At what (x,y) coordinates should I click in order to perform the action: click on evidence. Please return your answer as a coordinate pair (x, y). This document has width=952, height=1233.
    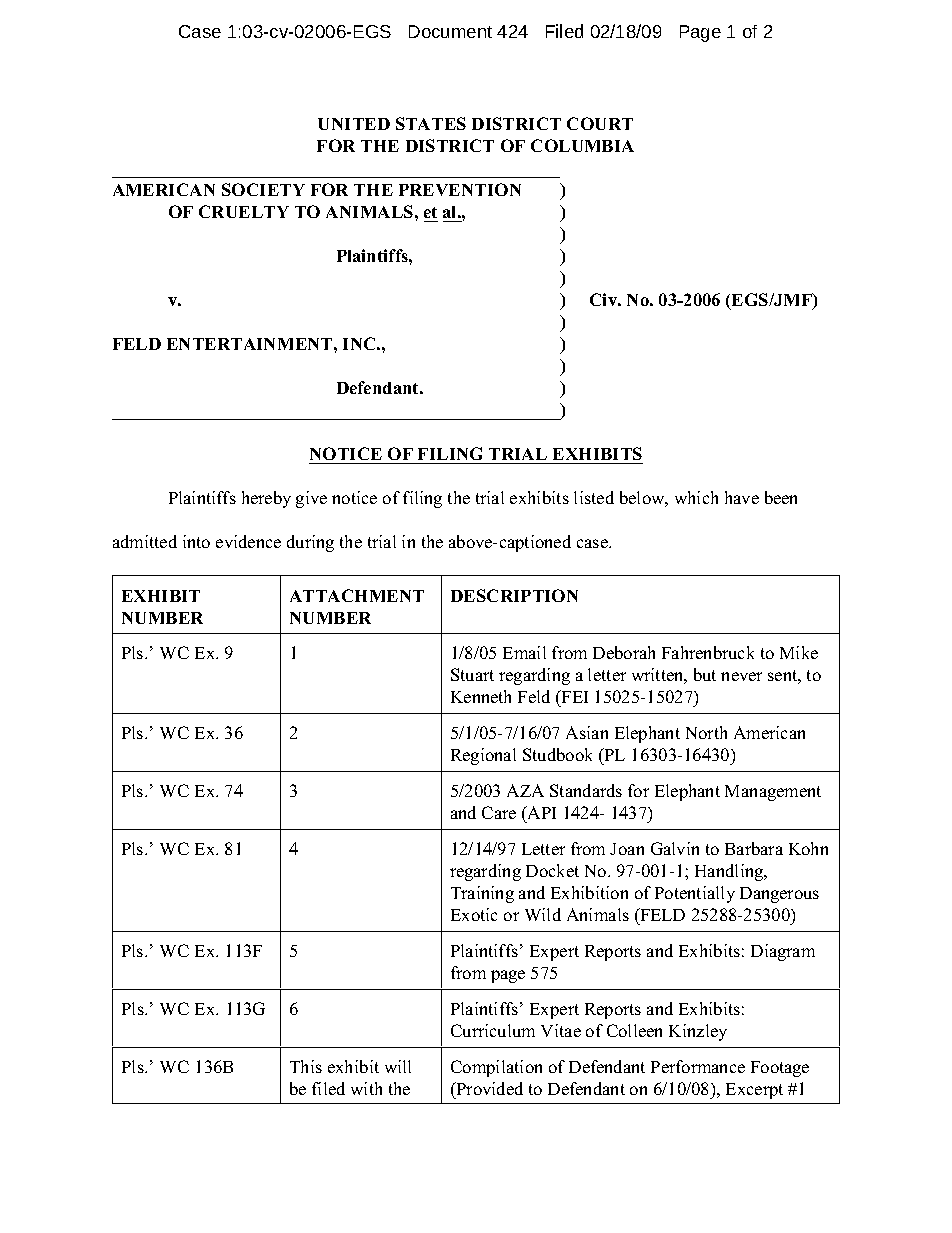
    Looking at the image, I should click on (248, 541).
